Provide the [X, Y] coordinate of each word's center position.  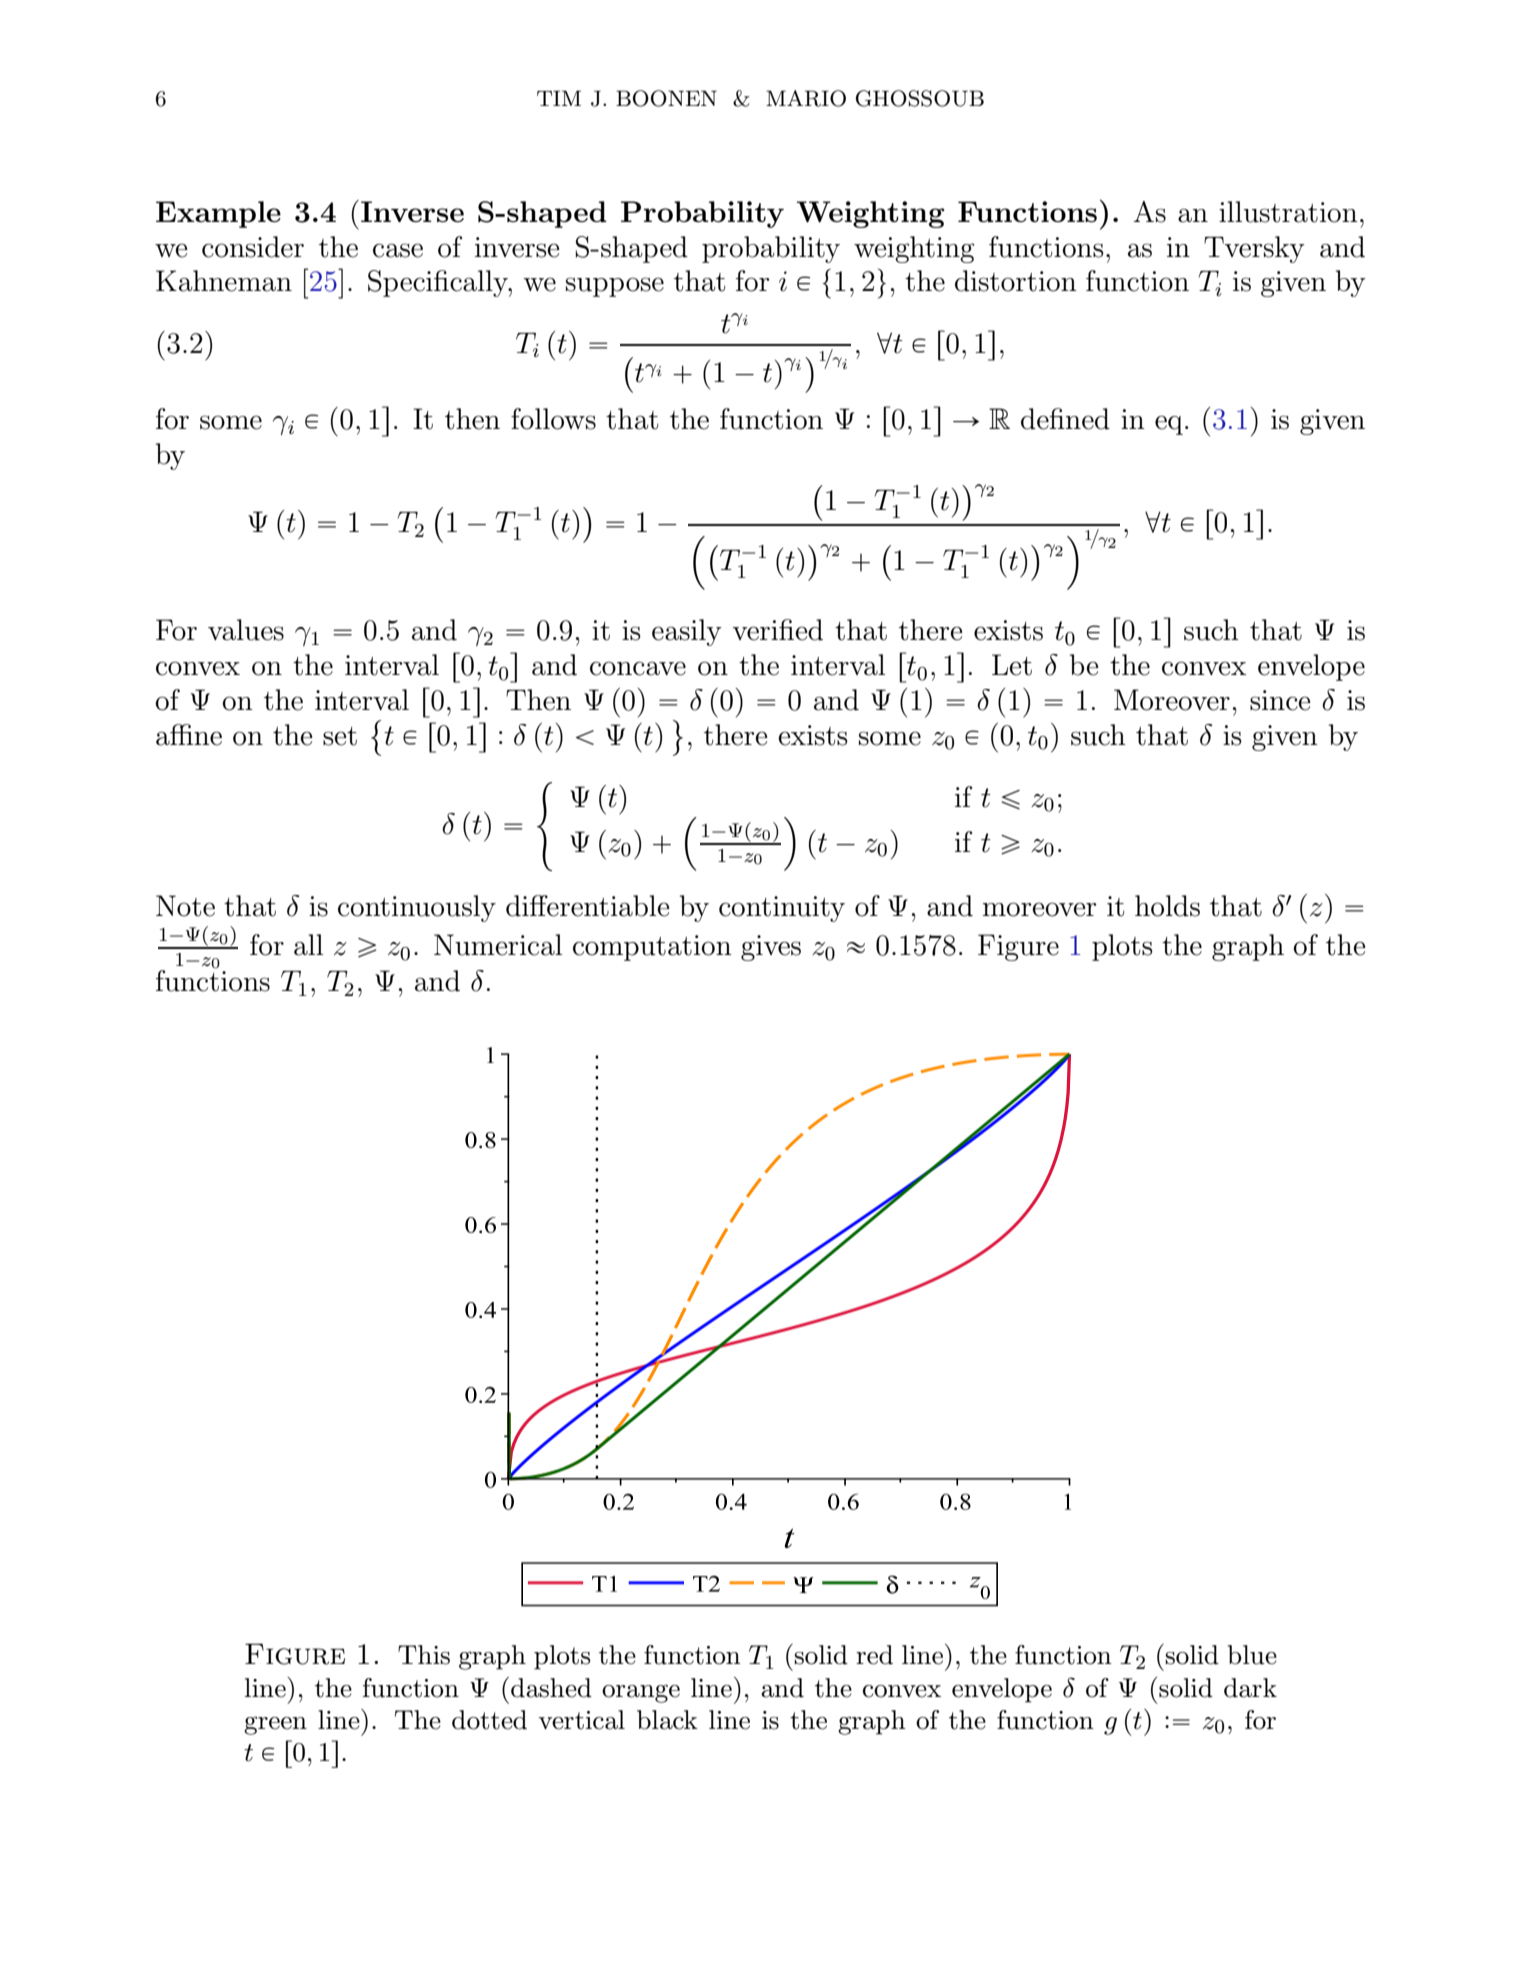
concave [638, 668]
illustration [1288, 212]
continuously [417, 908]
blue [1252, 1655]
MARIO [806, 98]
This [424, 1655]
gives [771, 948]
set [340, 736]
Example [218, 214]
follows [553, 419]
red [874, 1655]
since [1280, 700]
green [275, 1725]
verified [778, 630]
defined [1065, 419]
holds [1167, 906]
